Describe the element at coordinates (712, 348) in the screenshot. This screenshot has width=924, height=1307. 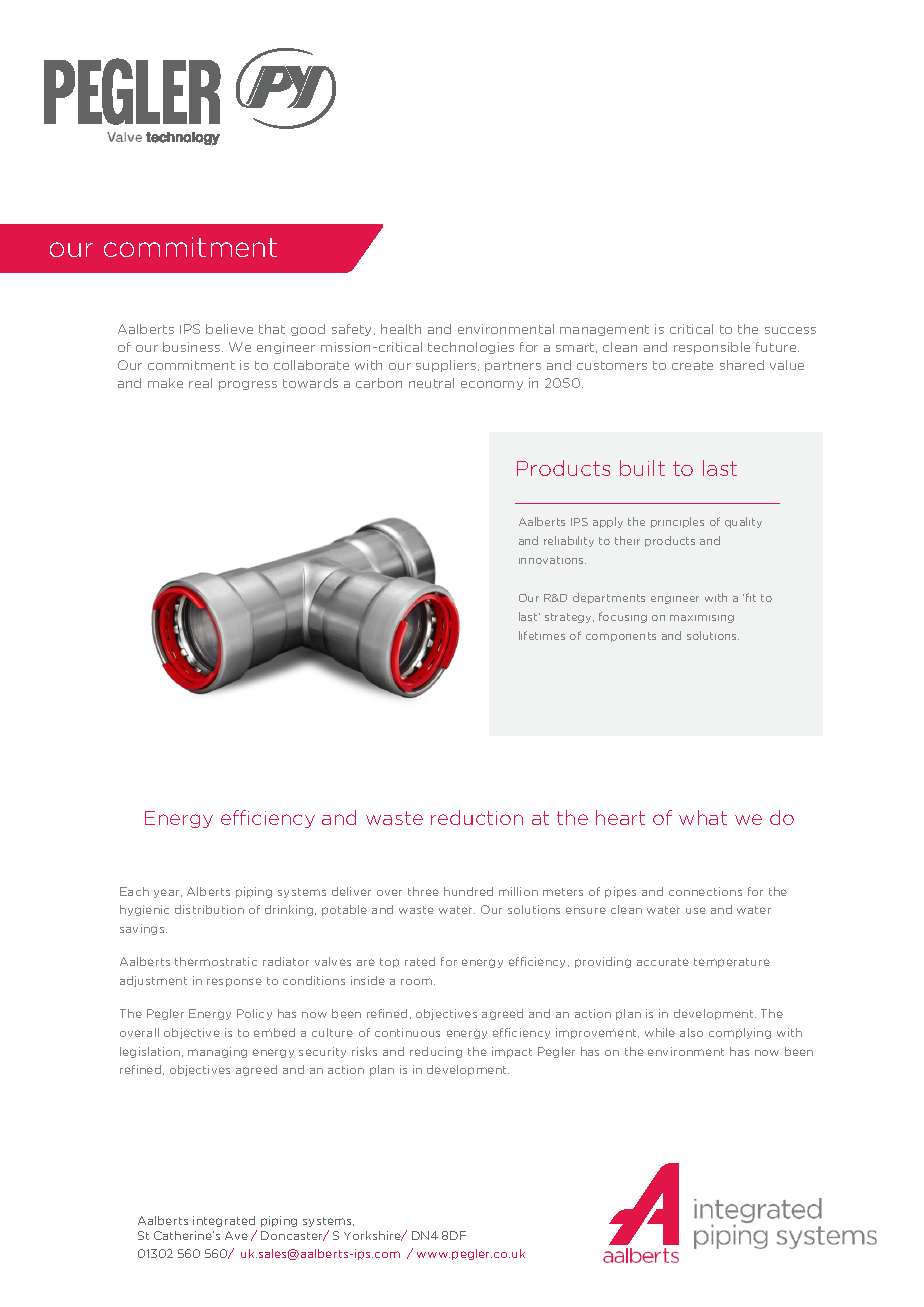
I see `responsible` at that location.
